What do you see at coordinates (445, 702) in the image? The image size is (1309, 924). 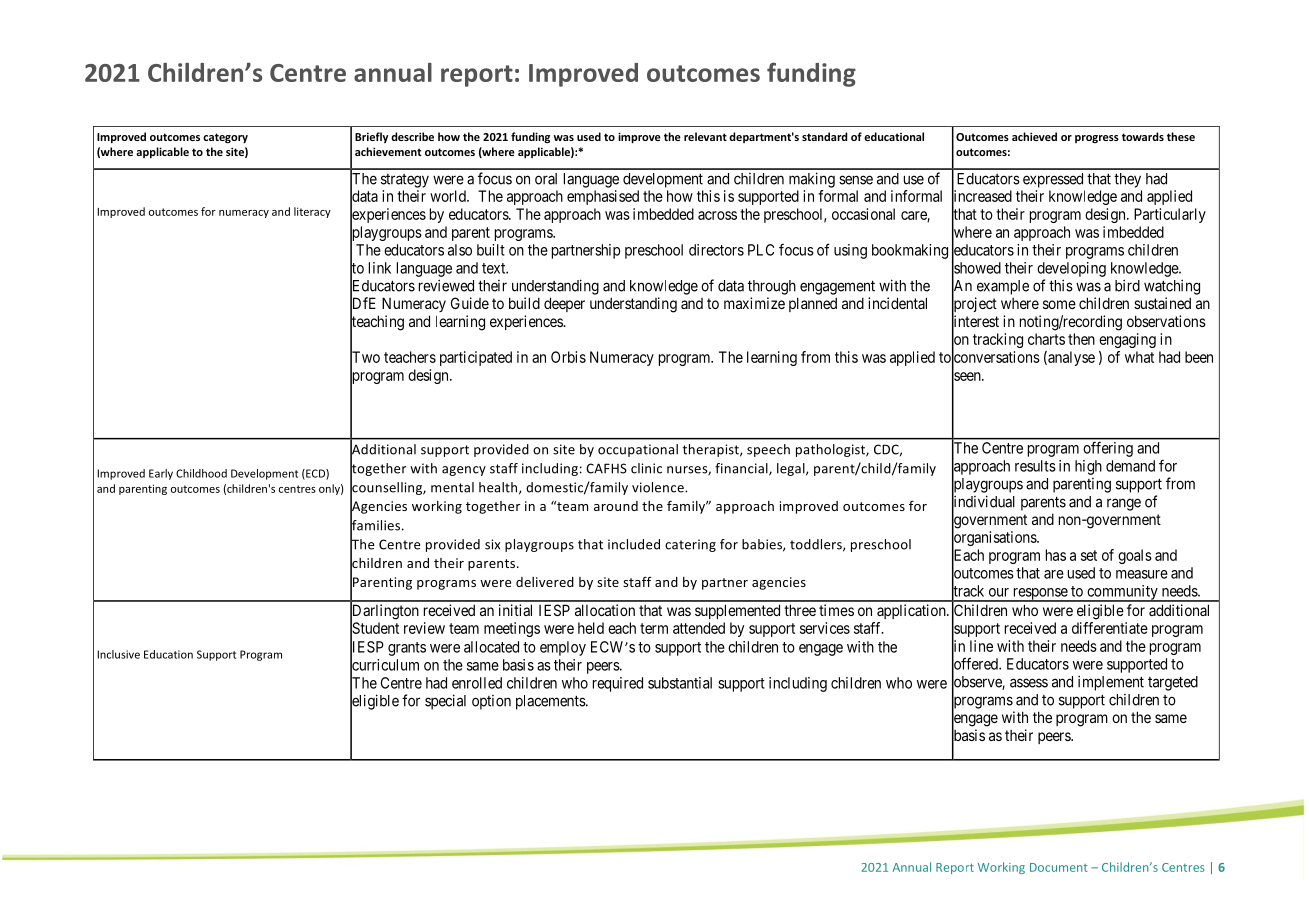 I see `special` at bounding box center [445, 702].
